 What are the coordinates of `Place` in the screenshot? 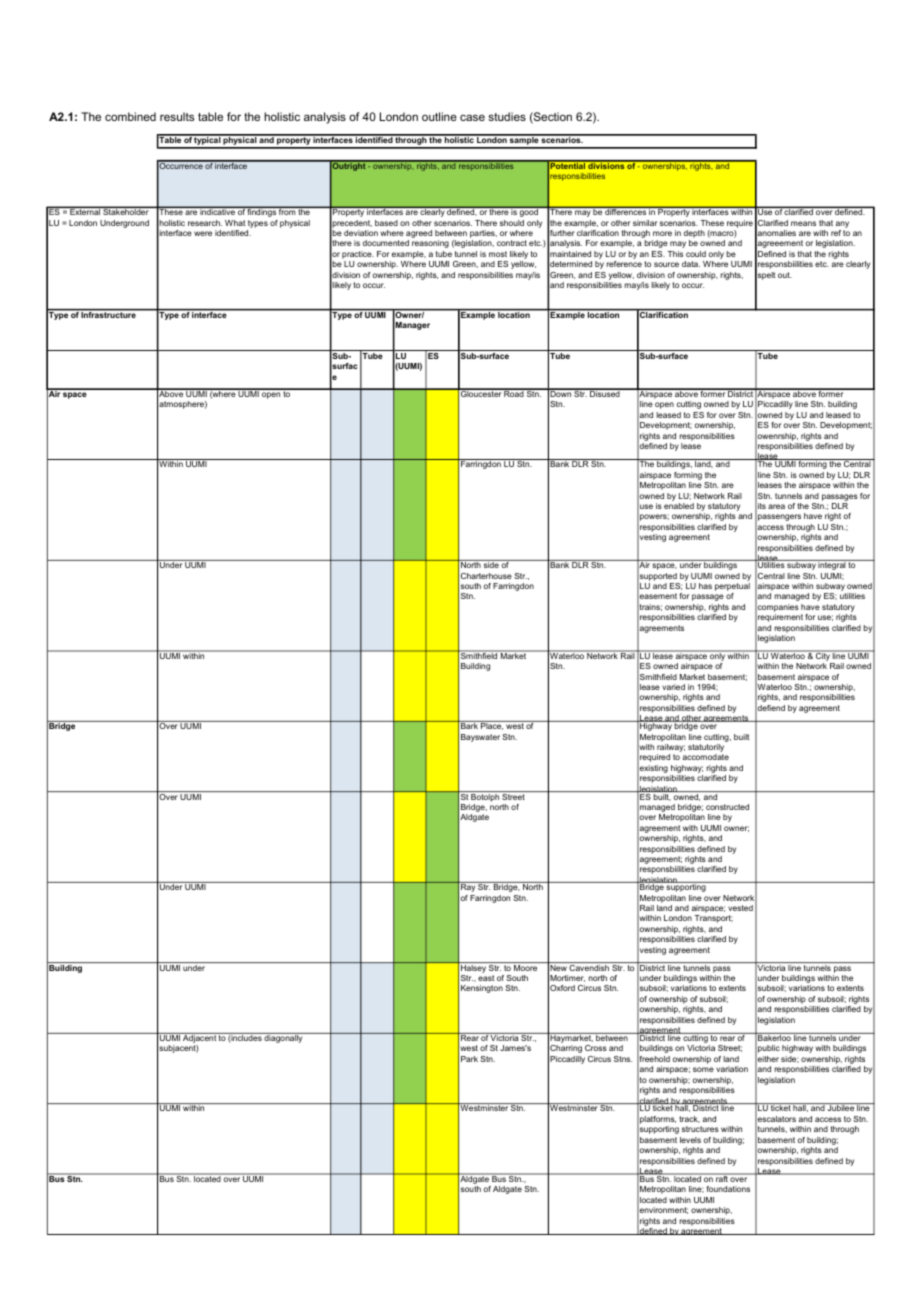 It's located at (491, 725).
